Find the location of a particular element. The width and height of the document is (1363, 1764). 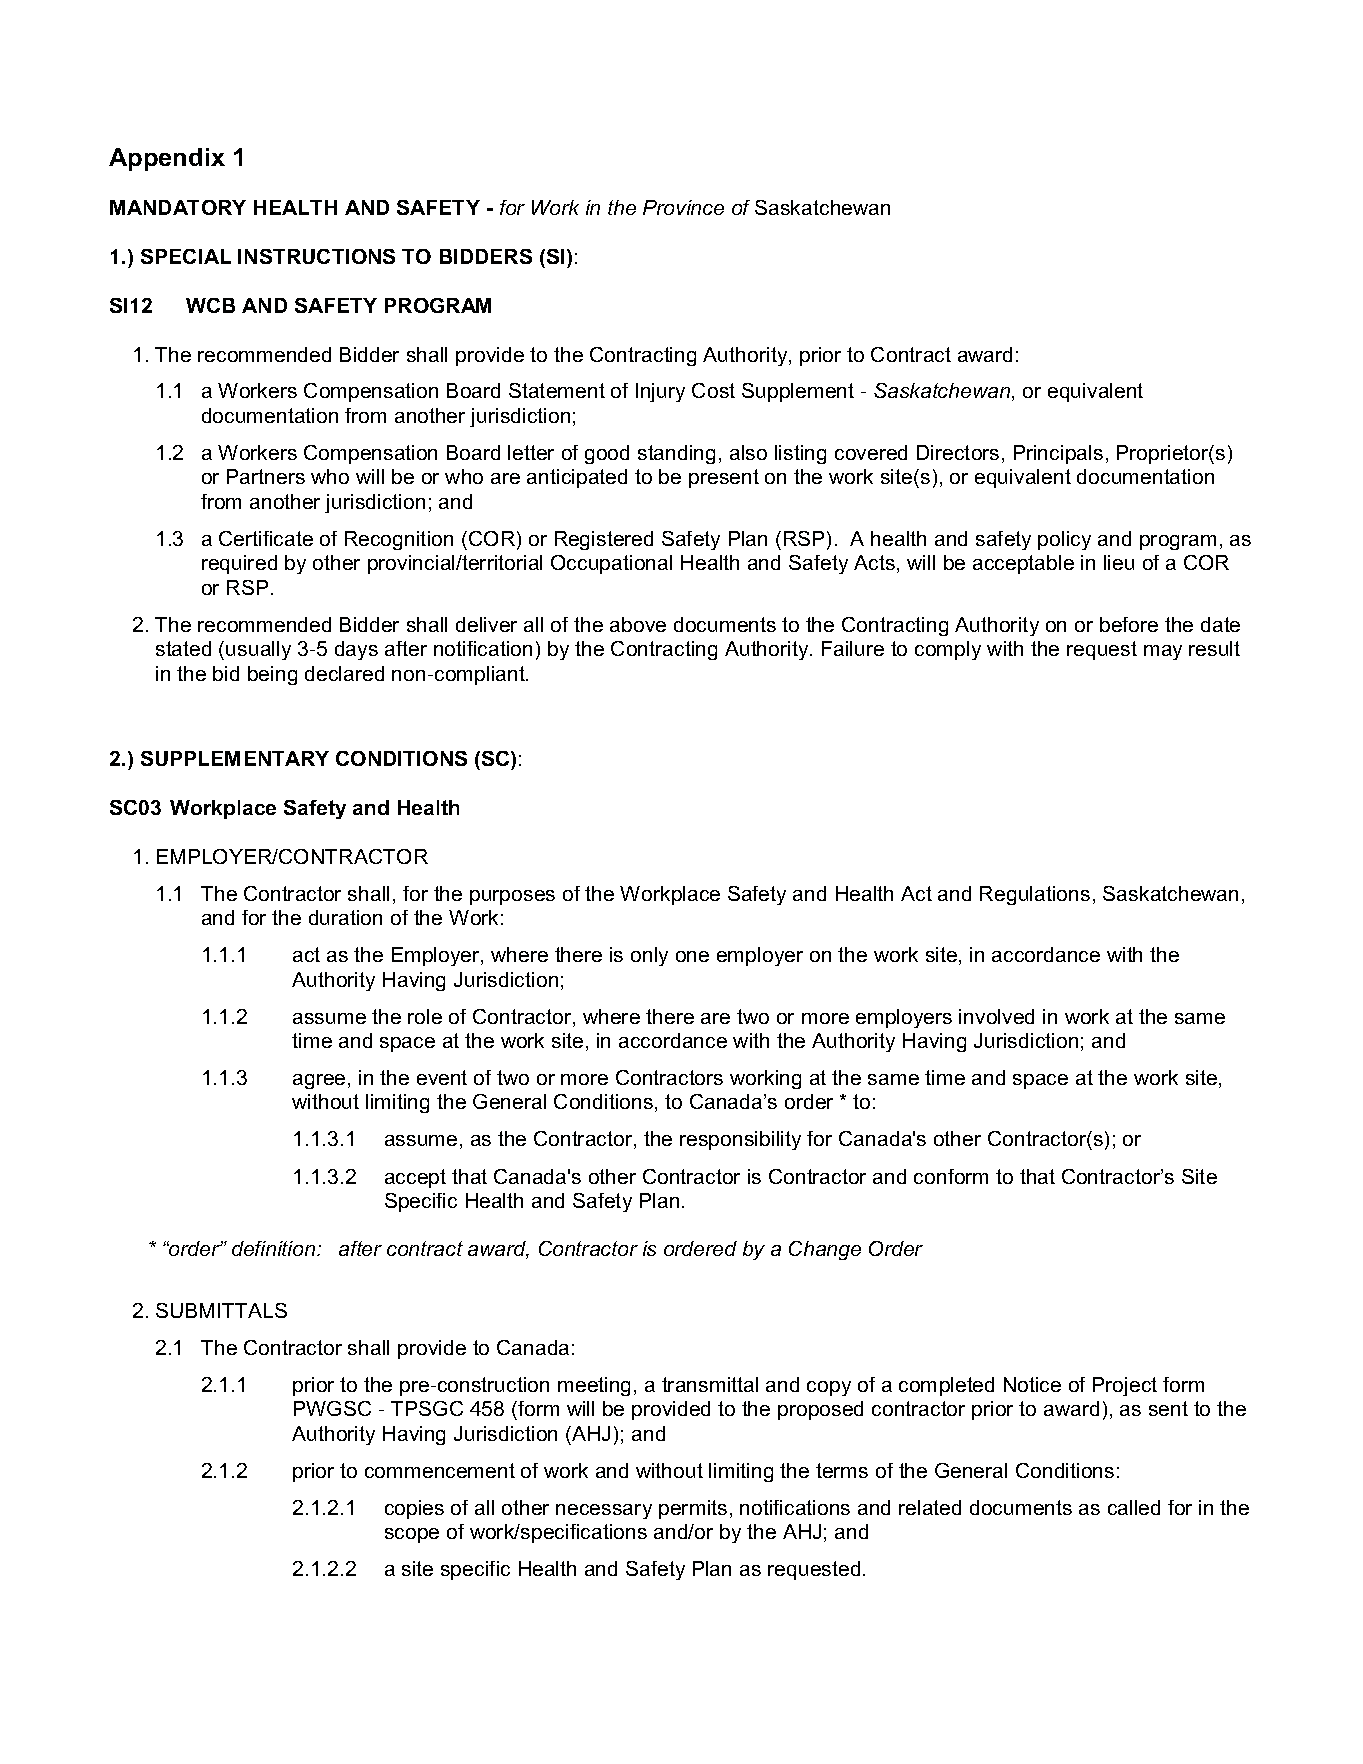

INSTRUCTIONS is located at coordinates (316, 256).
